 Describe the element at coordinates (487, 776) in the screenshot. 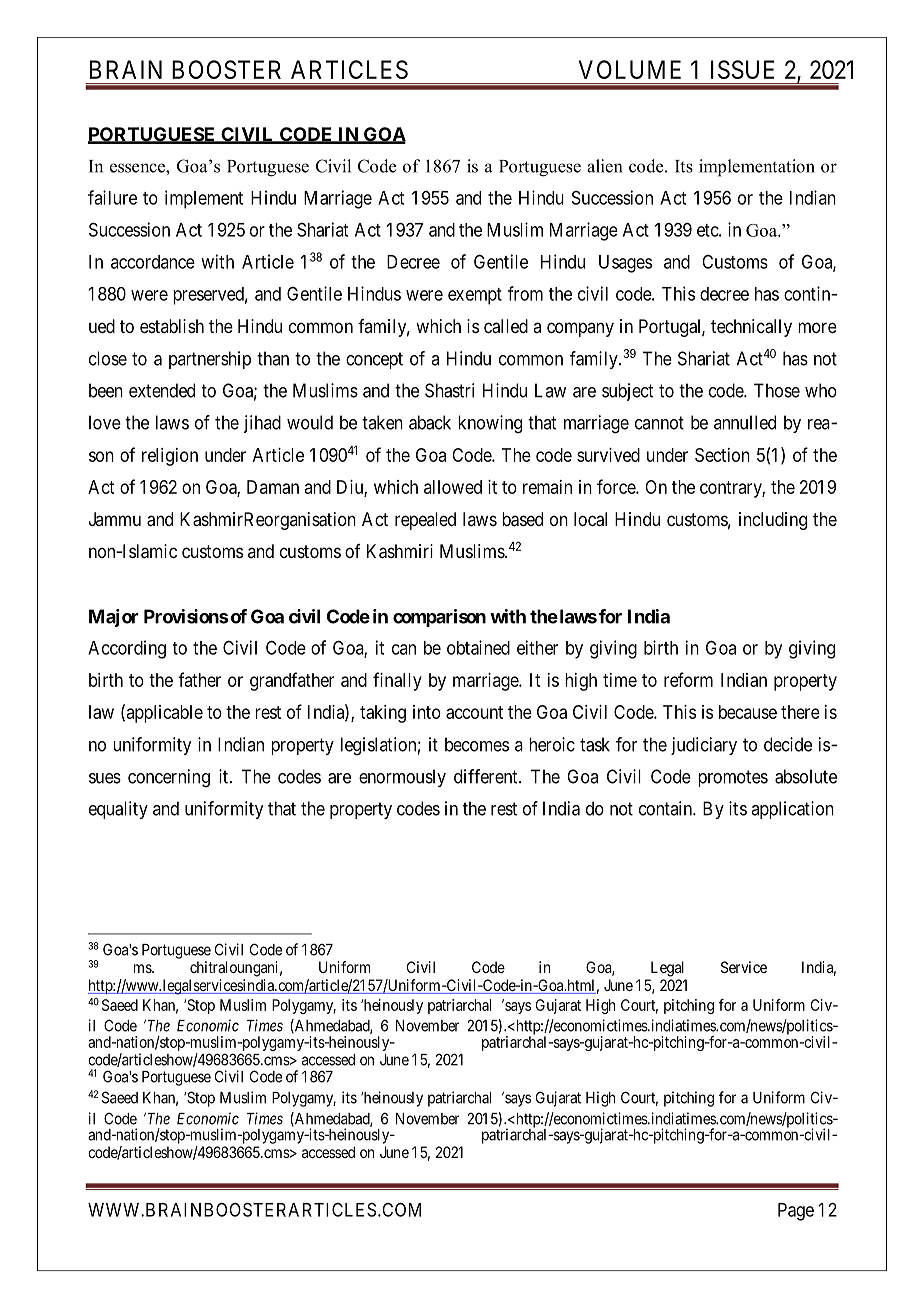

I see `different` at that location.
